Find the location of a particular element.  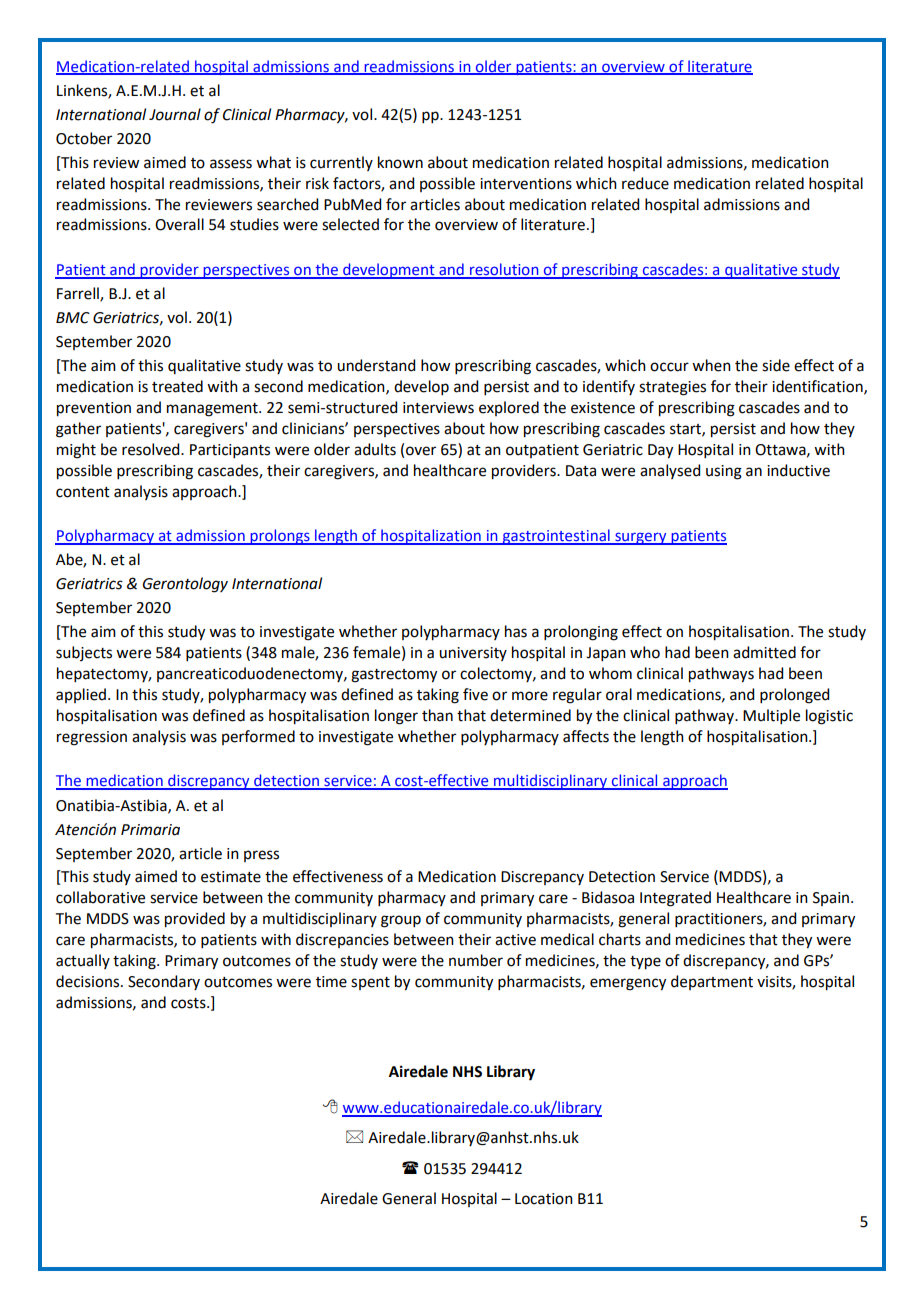

estimate is located at coordinates (231, 877).
